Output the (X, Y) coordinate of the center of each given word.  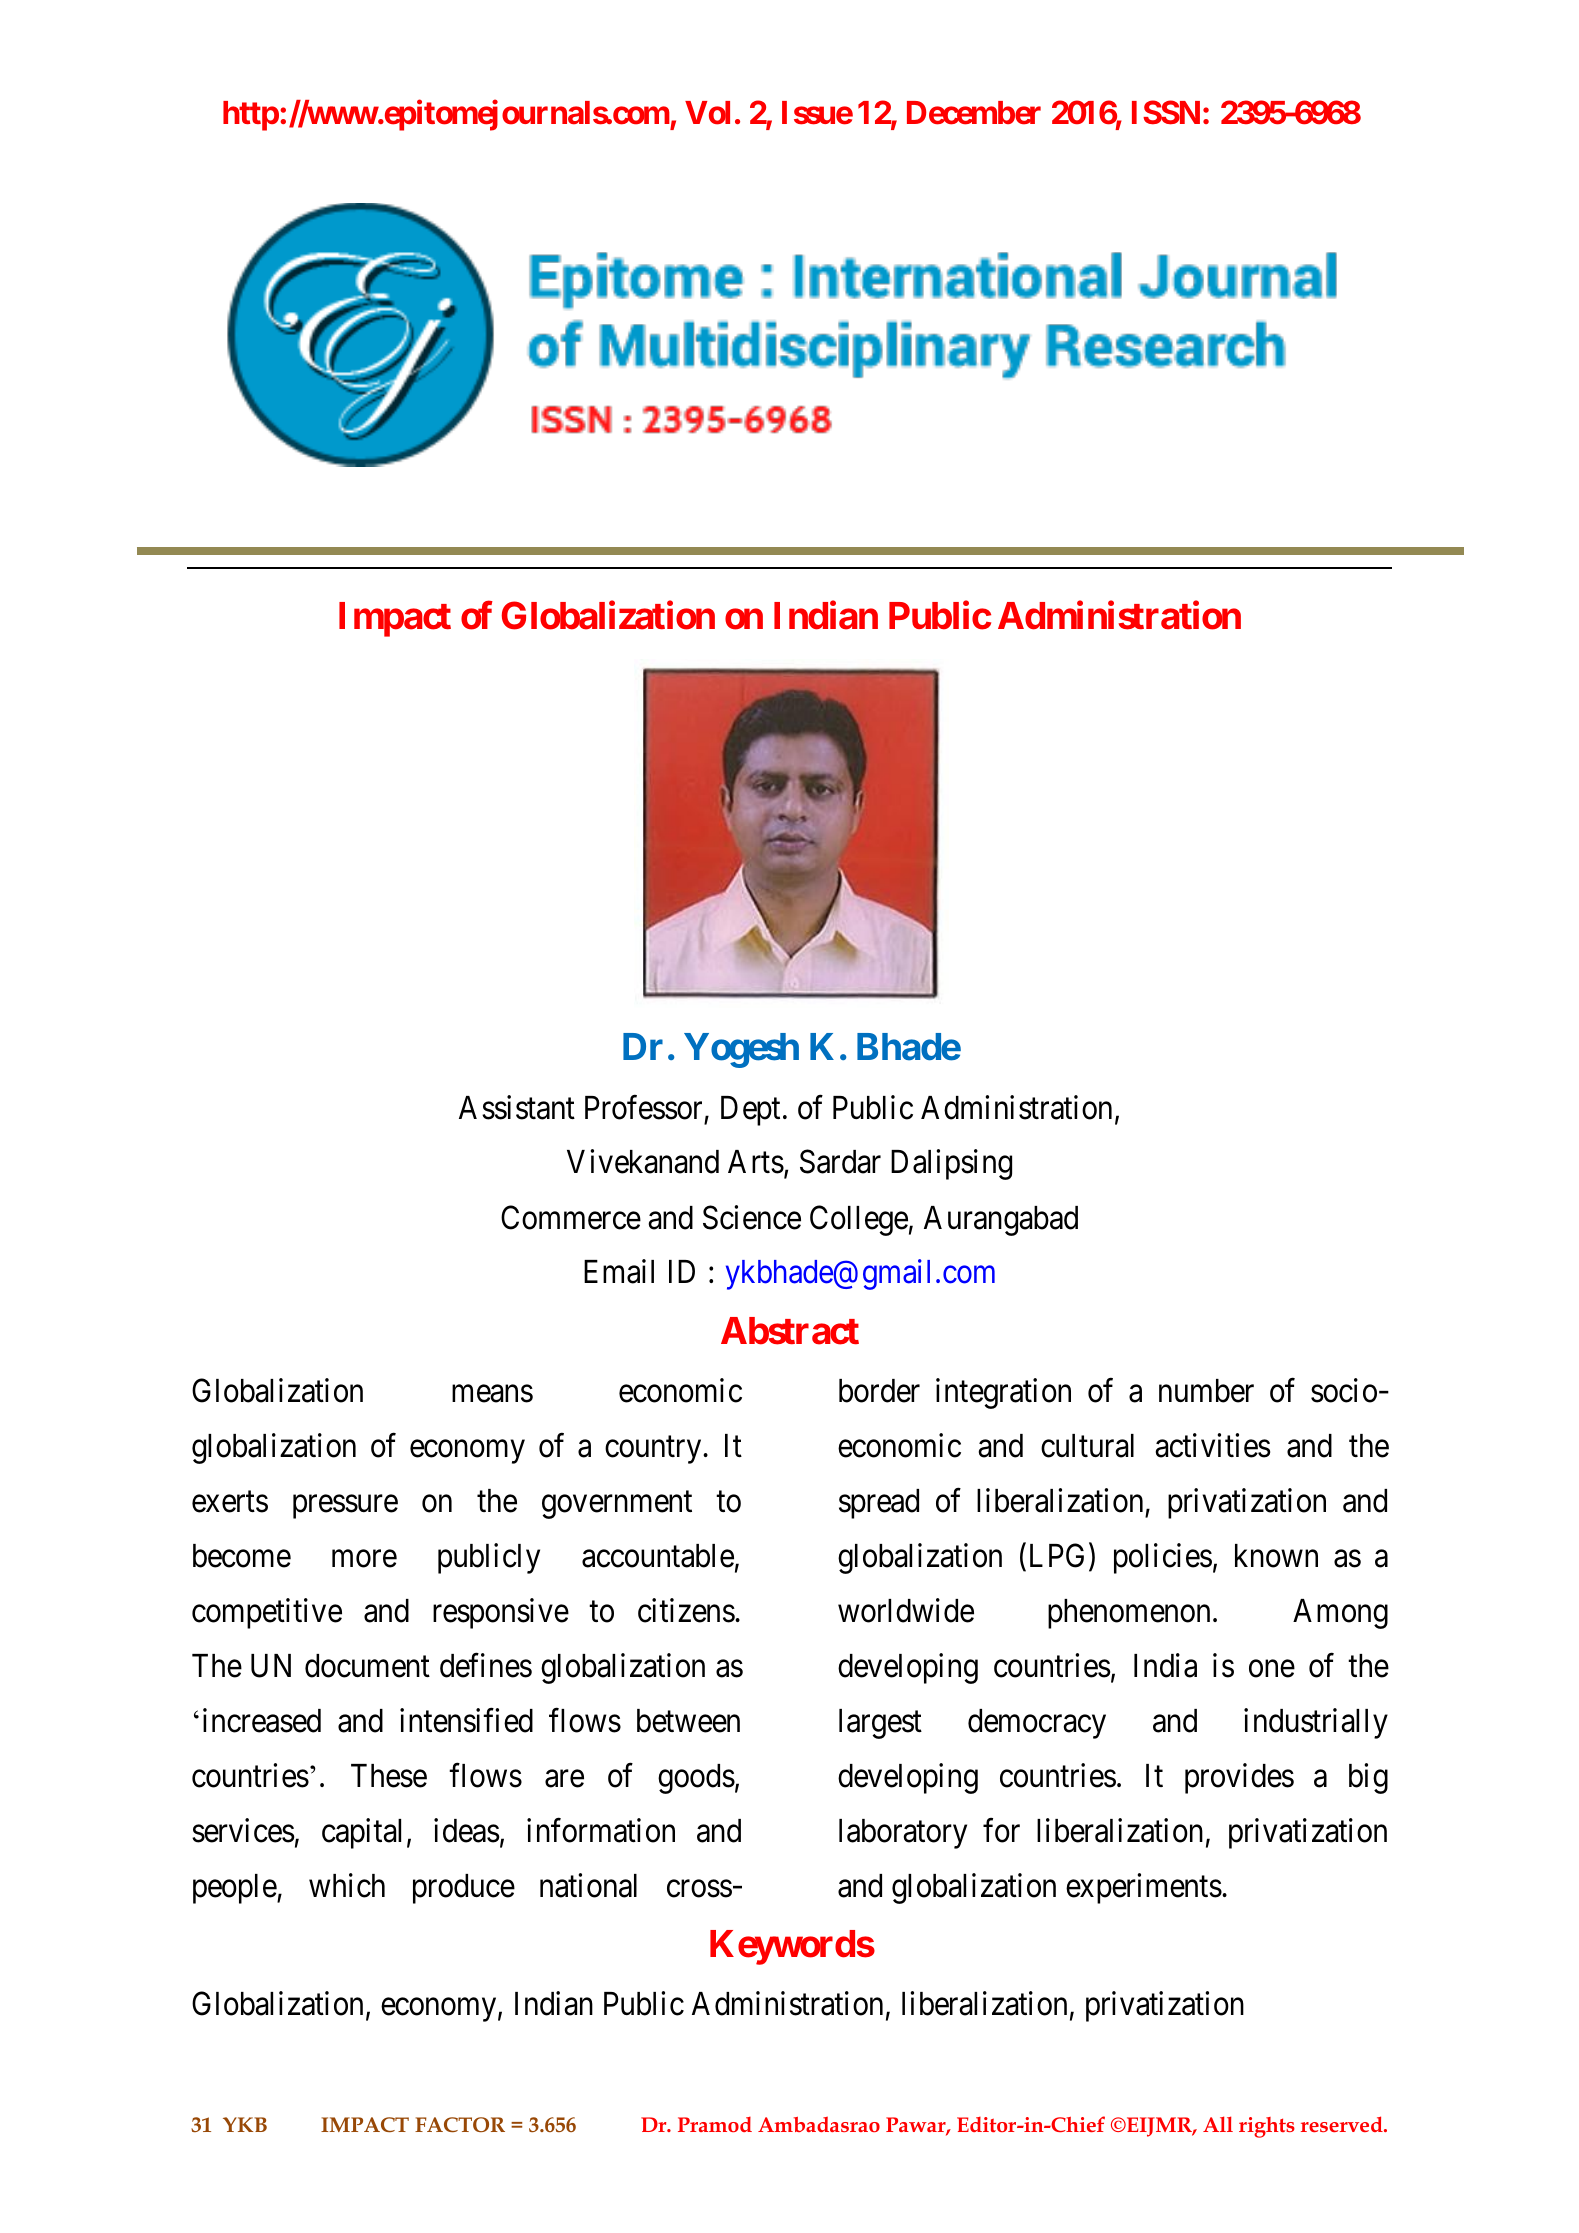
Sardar (840, 1162)
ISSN (1166, 112)
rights (1267, 2127)
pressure (345, 1507)
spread (879, 1504)
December (974, 113)
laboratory (903, 1834)
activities (1212, 1446)
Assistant (517, 1107)
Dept (750, 1111)
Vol (707, 113)
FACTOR (460, 2124)
